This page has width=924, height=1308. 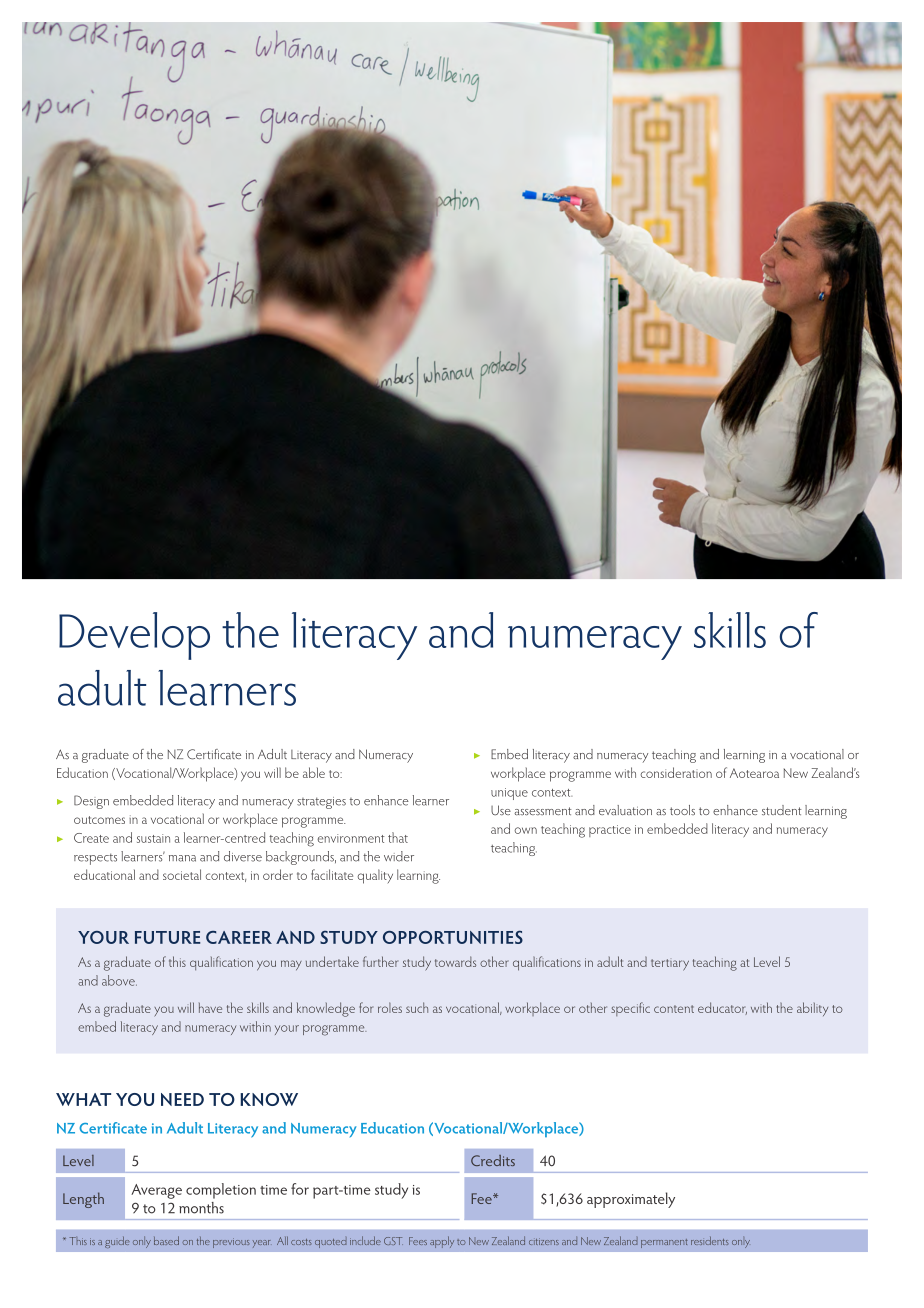 What do you see at coordinates (417, 1007) in the page?
I see `such` at bounding box center [417, 1007].
